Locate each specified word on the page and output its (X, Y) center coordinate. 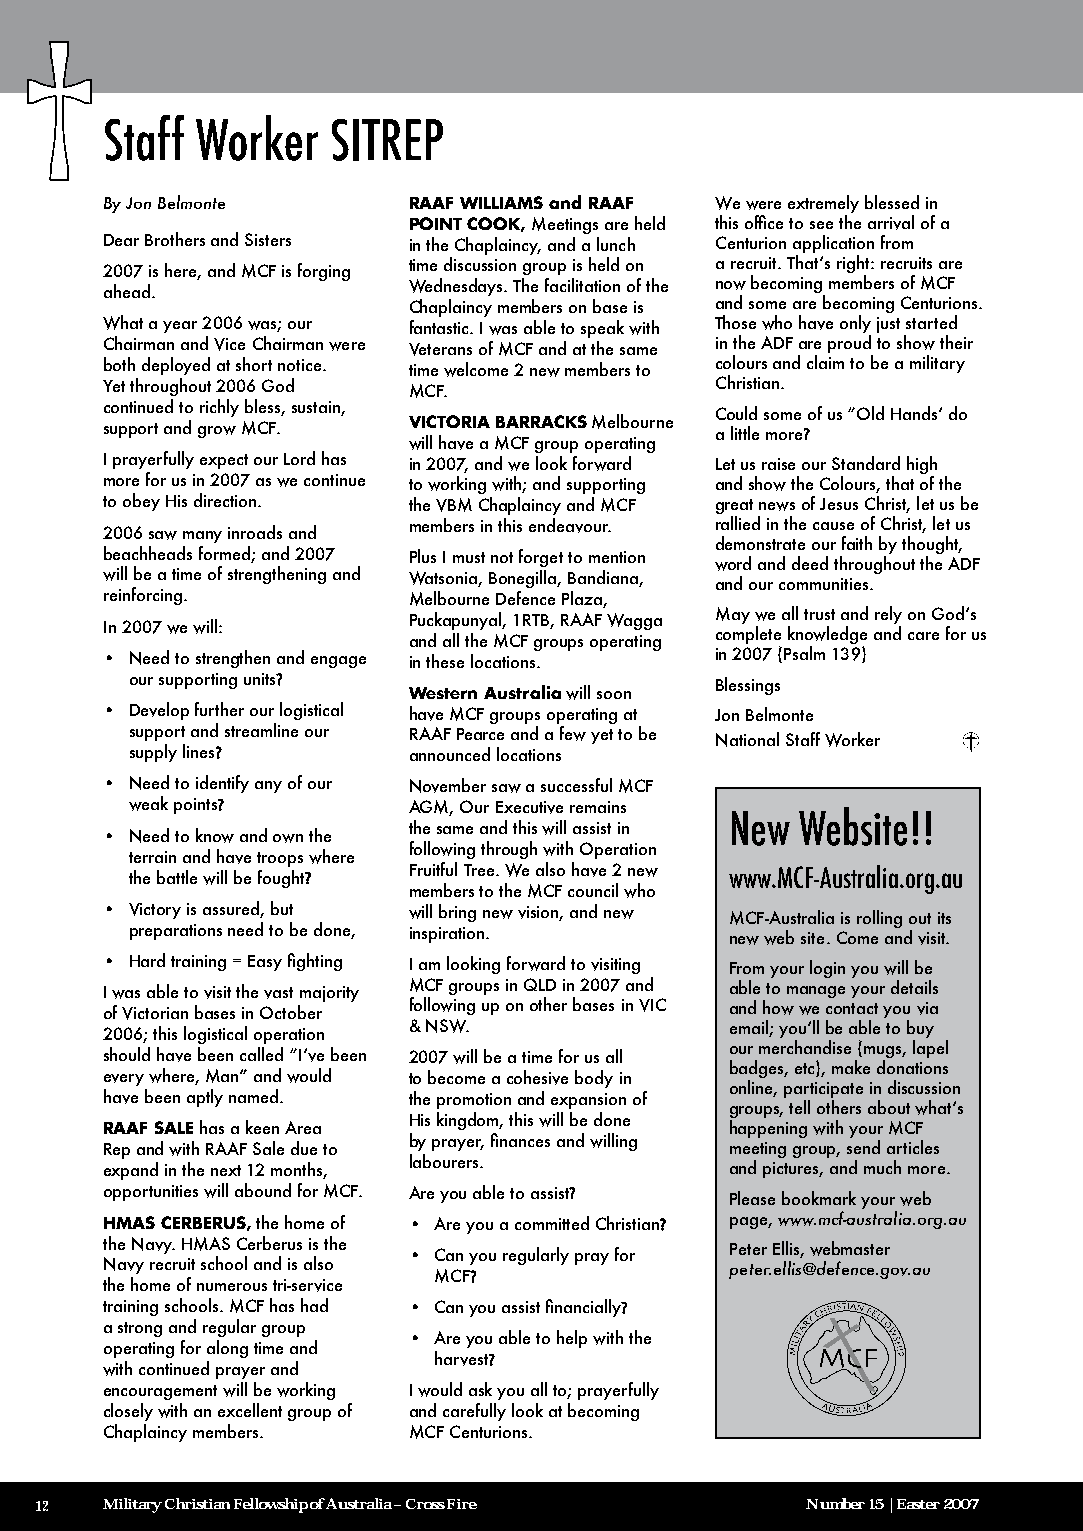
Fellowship (271, 1505)
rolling (879, 919)
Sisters (268, 239)
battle (177, 877)
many (202, 537)
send (863, 1147)
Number (835, 1503)
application (833, 245)
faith (857, 543)
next (226, 1170)
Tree (480, 870)
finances (520, 1140)
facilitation (582, 285)
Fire (462, 1504)
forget (541, 558)
